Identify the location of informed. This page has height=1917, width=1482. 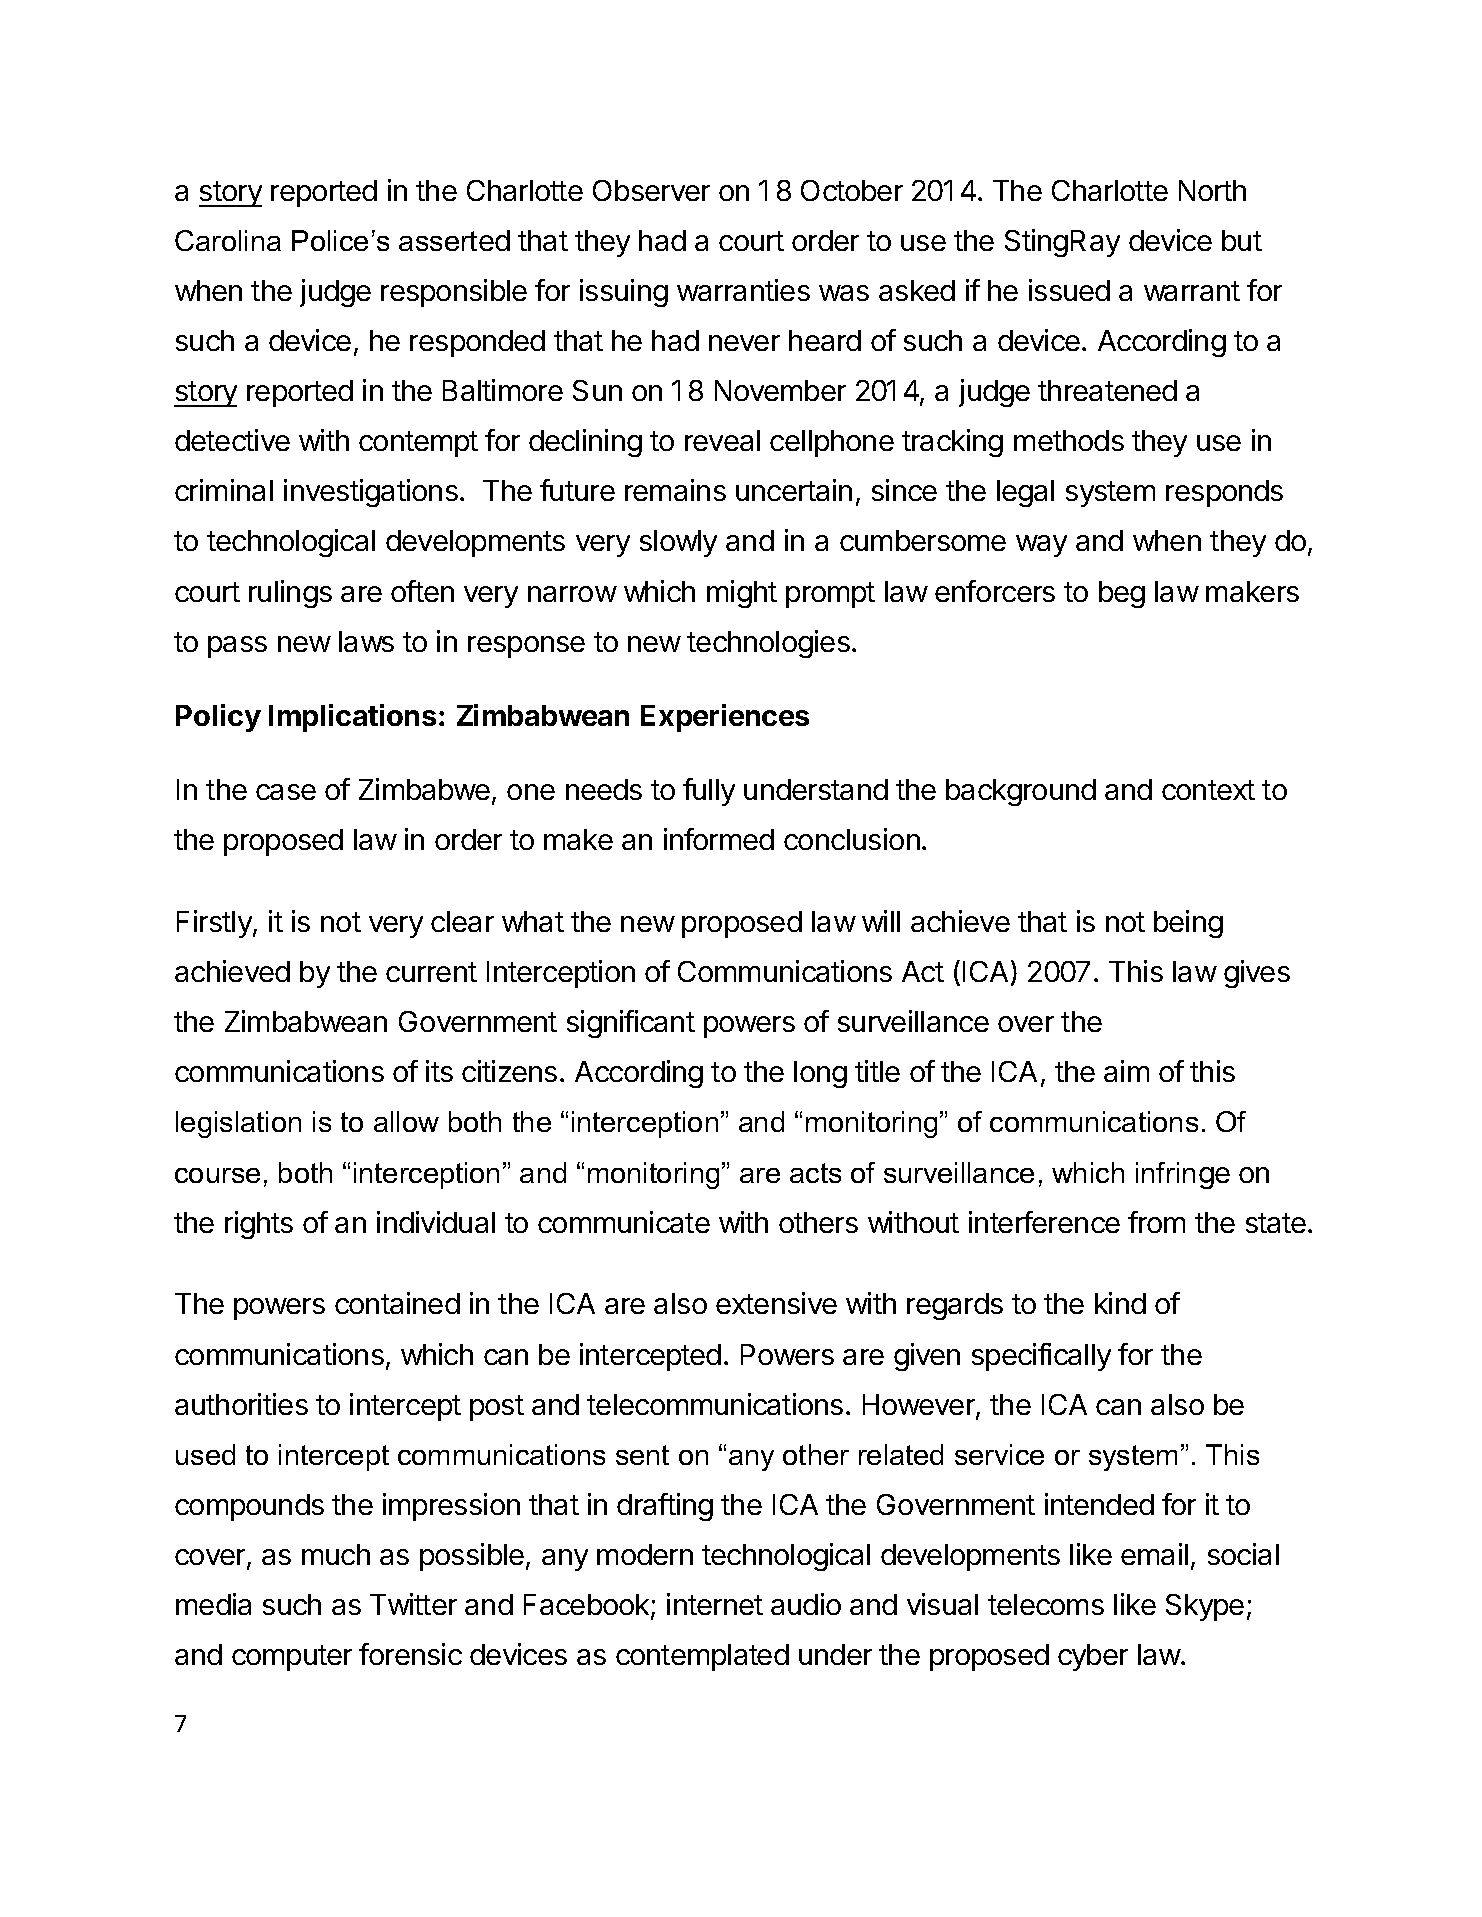
(719, 839).
